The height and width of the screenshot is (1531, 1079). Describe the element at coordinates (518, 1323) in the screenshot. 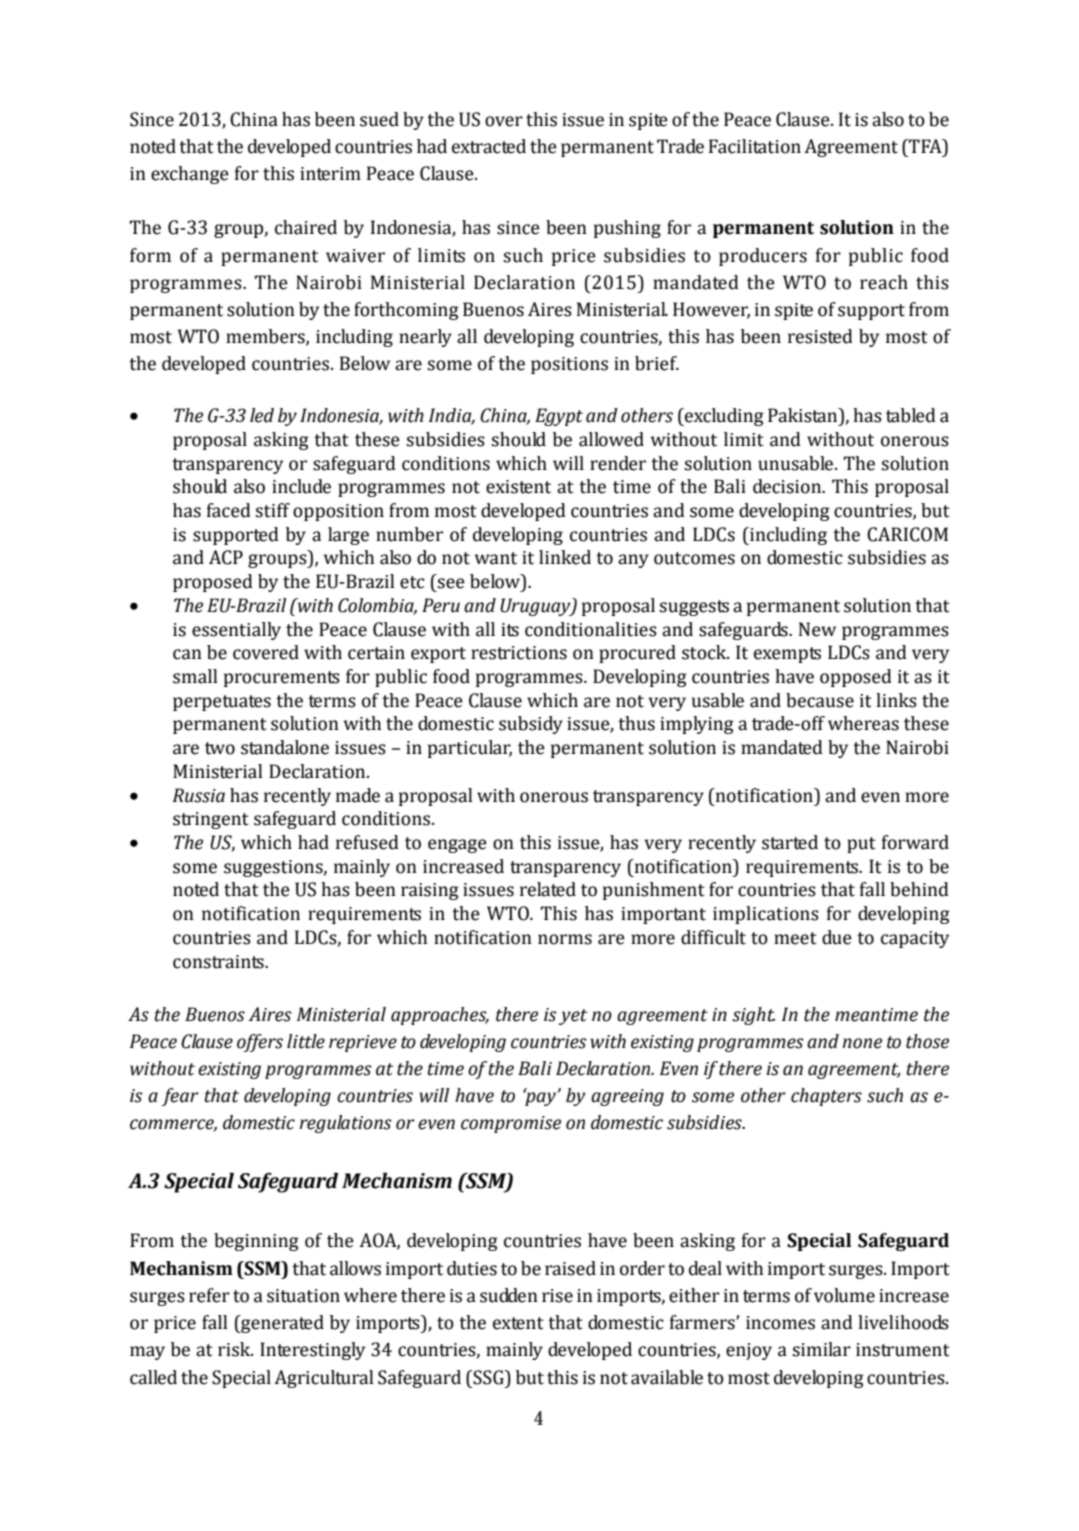

I see `extent` at that location.
